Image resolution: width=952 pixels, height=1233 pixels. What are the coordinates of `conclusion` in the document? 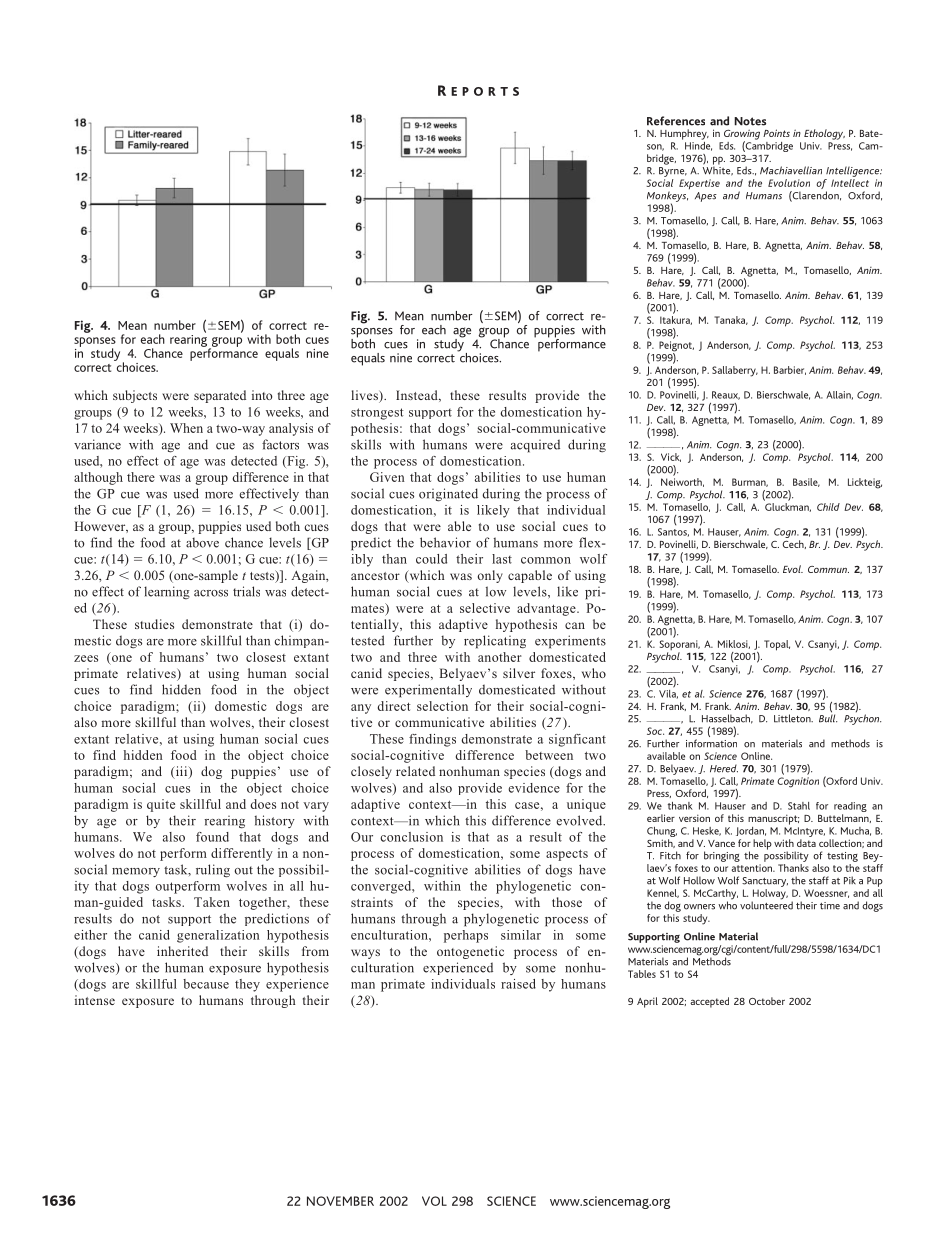 It's located at (411, 837).
